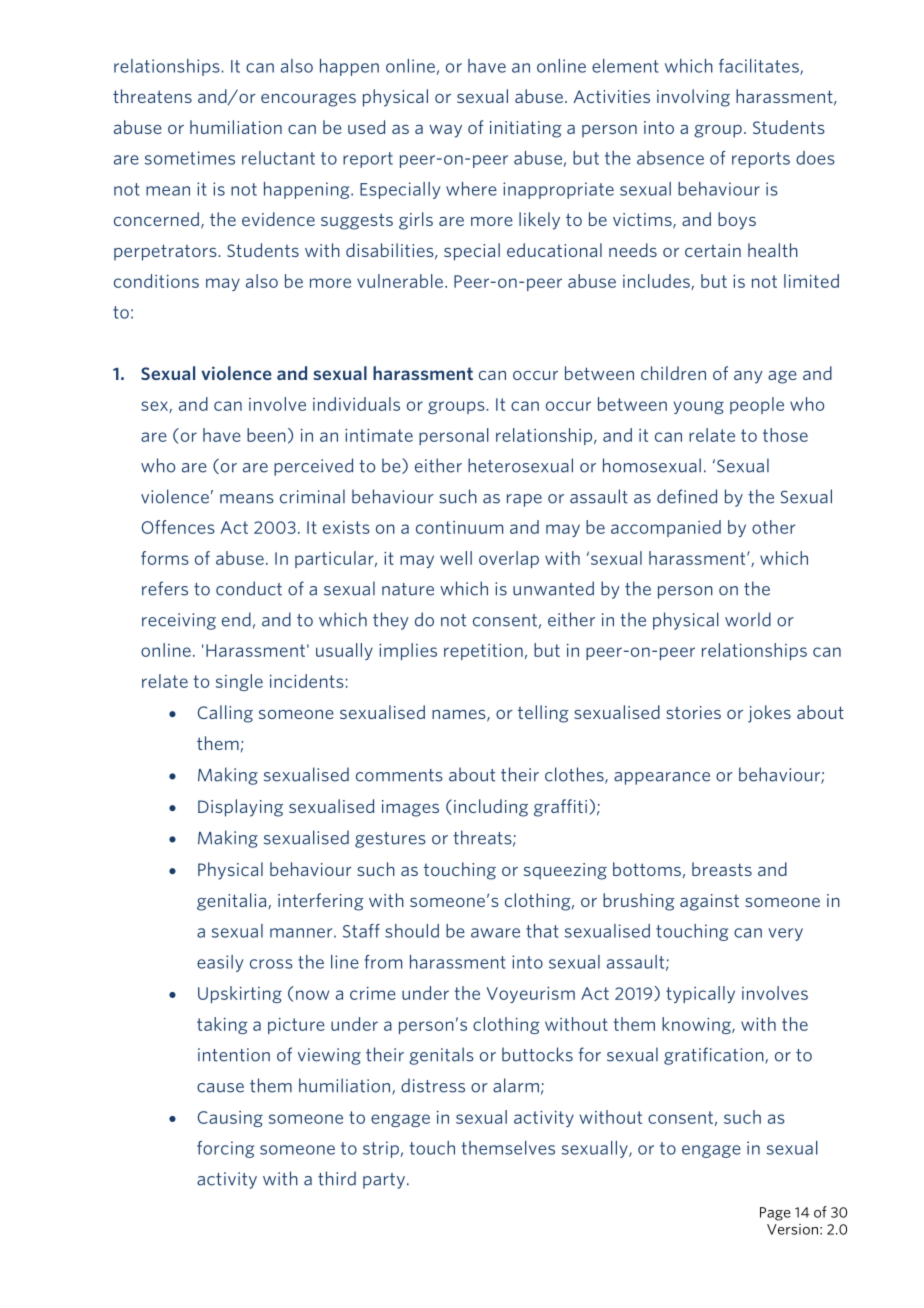 The height and width of the image is (1308, 924). What do you see at coordinates (236, 619) in the image?
I see `end` at bounding box center [236, 619].
